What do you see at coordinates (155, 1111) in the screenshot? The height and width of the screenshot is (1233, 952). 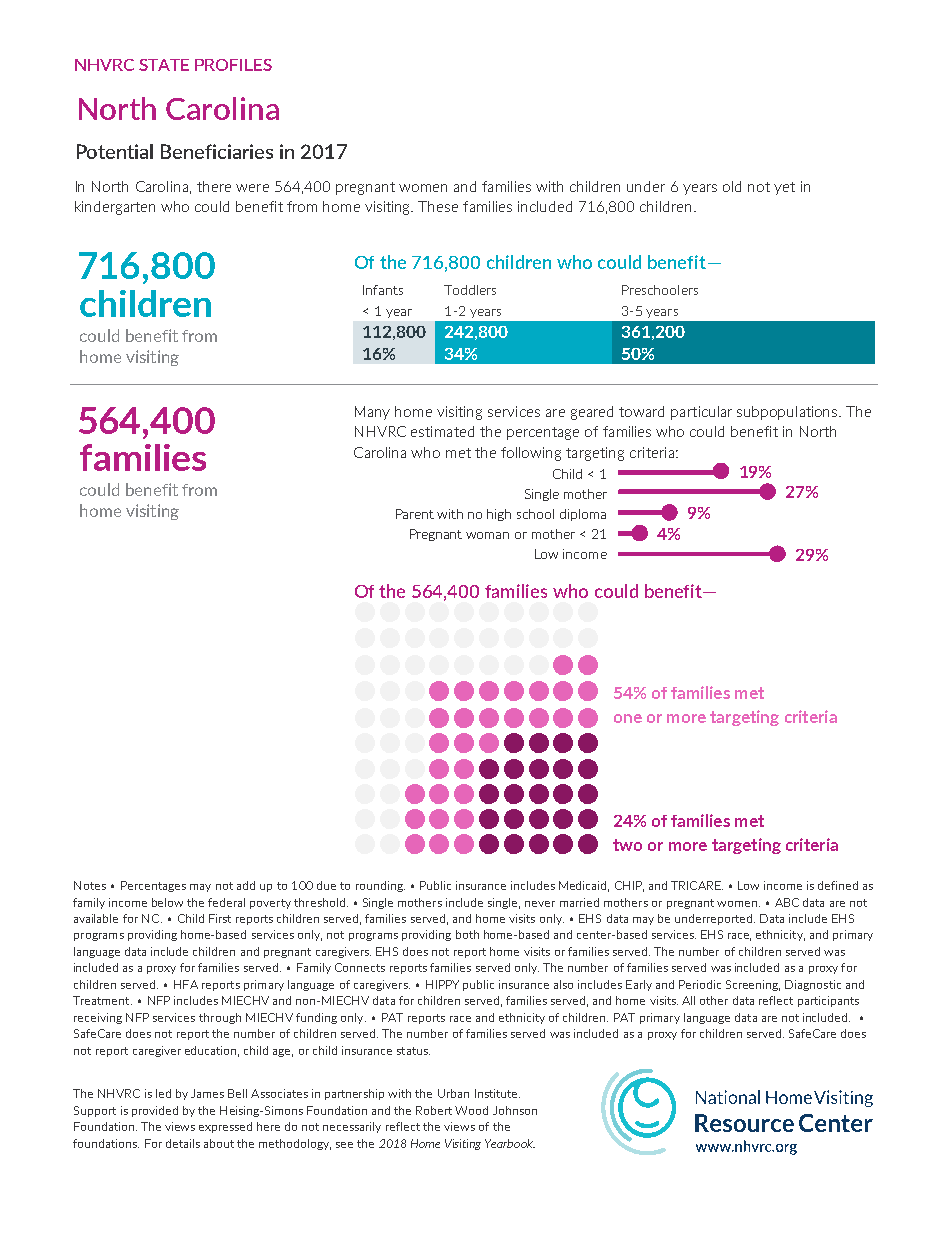 I see `provided` at bounding box center [155, 1111].
